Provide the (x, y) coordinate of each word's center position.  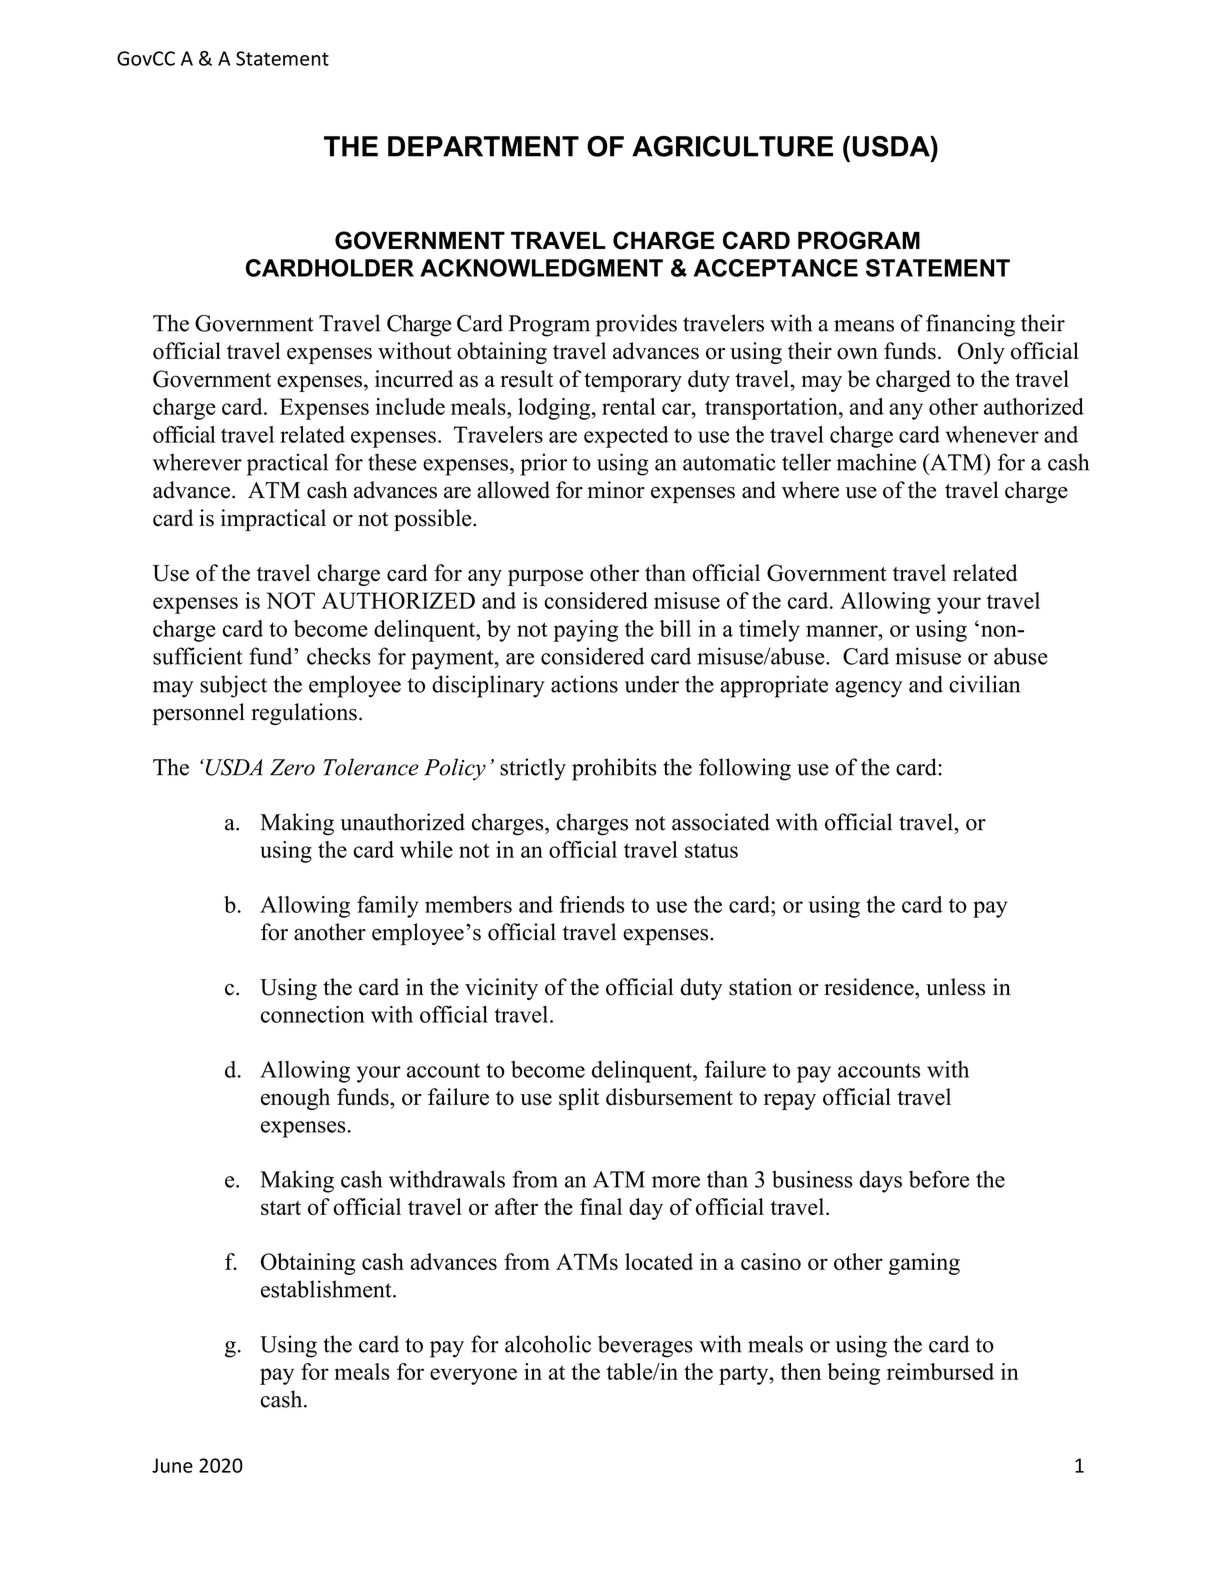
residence (870, 987)
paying (585, 631)
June (172, 1465)
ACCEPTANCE (776, 268)
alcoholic (548, 1344)
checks (339, 656)
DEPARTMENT (483, 146)
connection (313, 1014)
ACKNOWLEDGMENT (541, 268)
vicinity (501, 989)
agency (868, 689)
